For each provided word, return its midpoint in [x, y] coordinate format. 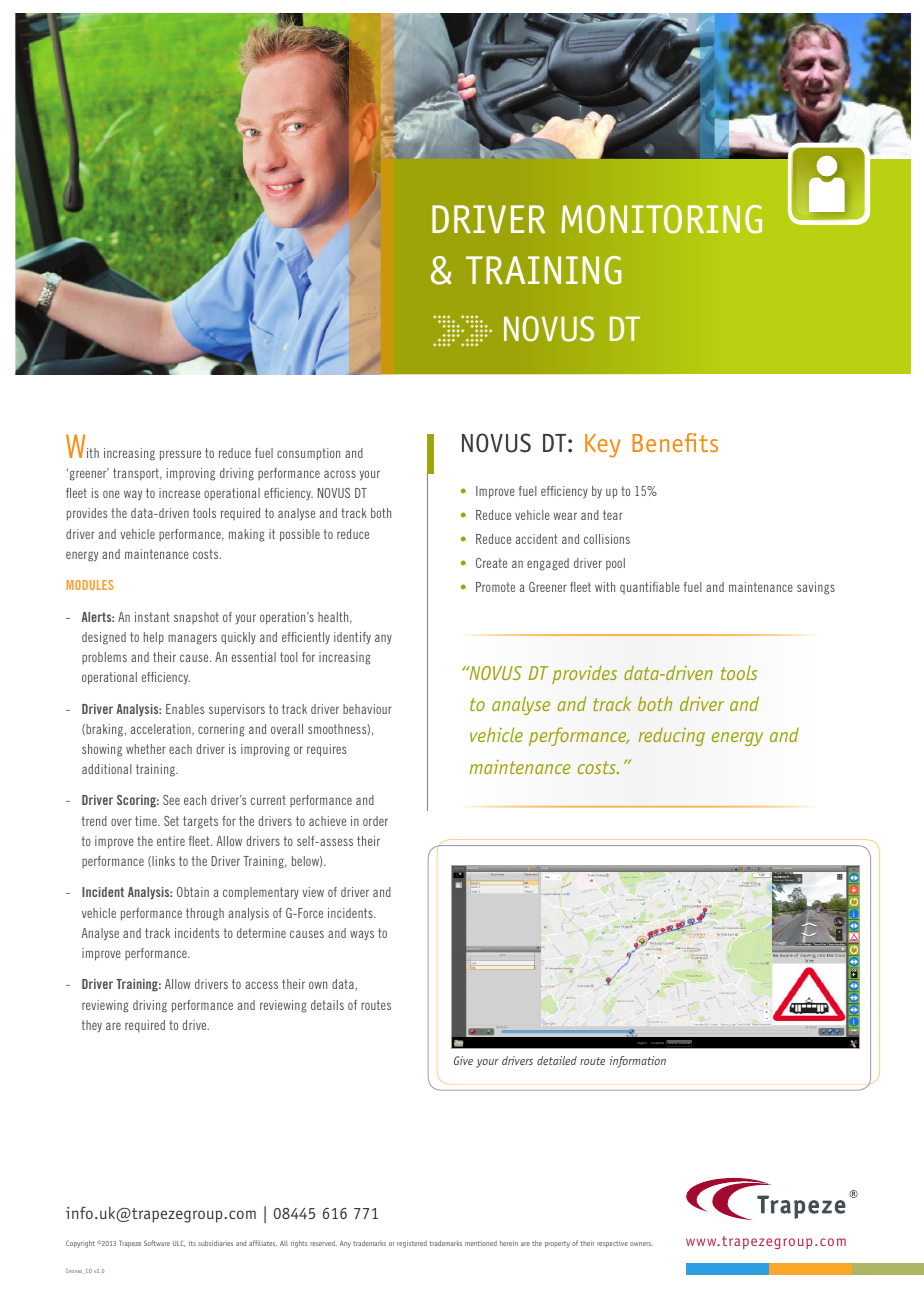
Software [157, 1243]
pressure [180, 455]
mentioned [481, 1243]
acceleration [162, 730]
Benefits [675, 442]
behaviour [367, 709]
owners [641, 1244]
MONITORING [661, 219]
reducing [671, 736]
